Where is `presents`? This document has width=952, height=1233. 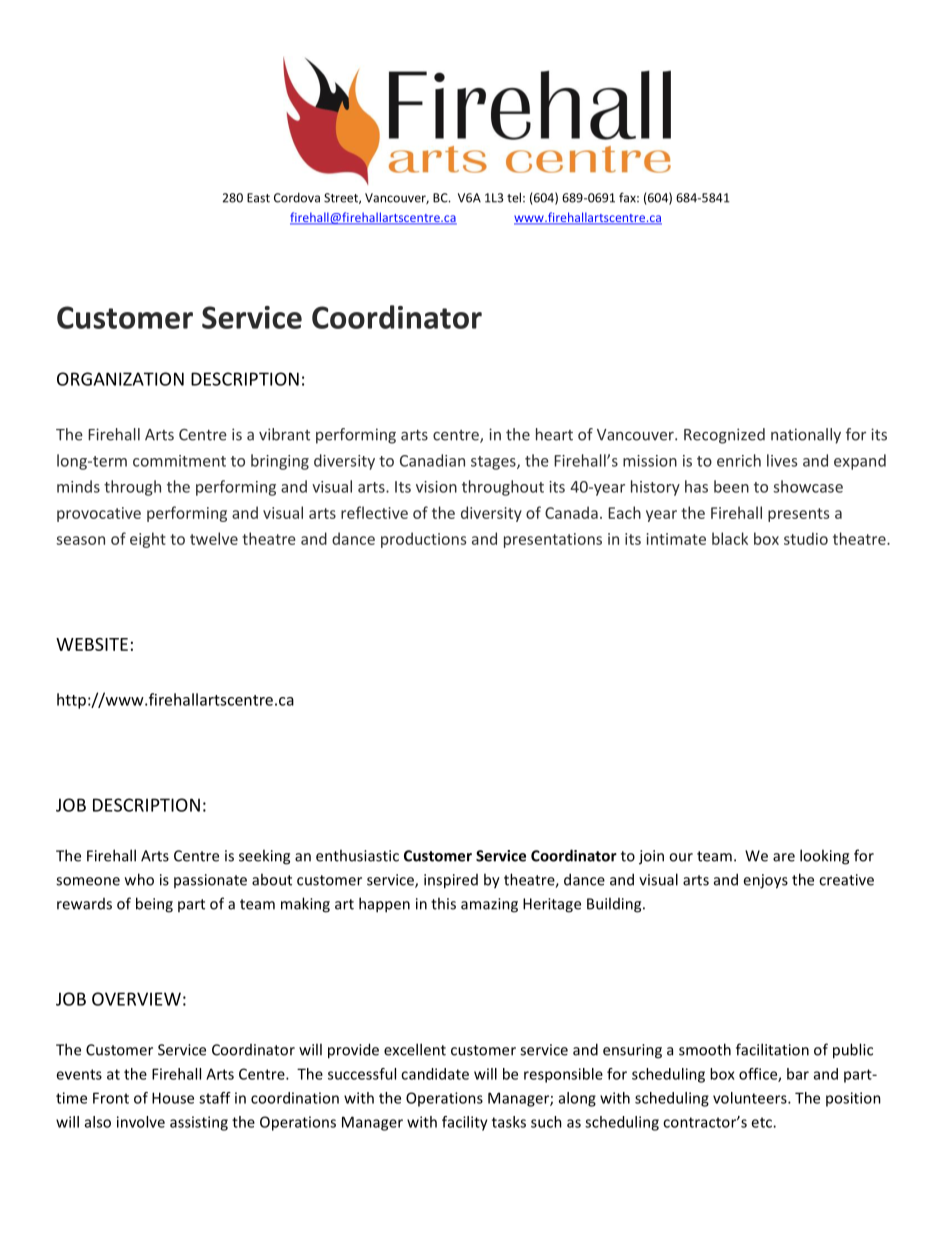
presents is located at coordinates (798, 515).
